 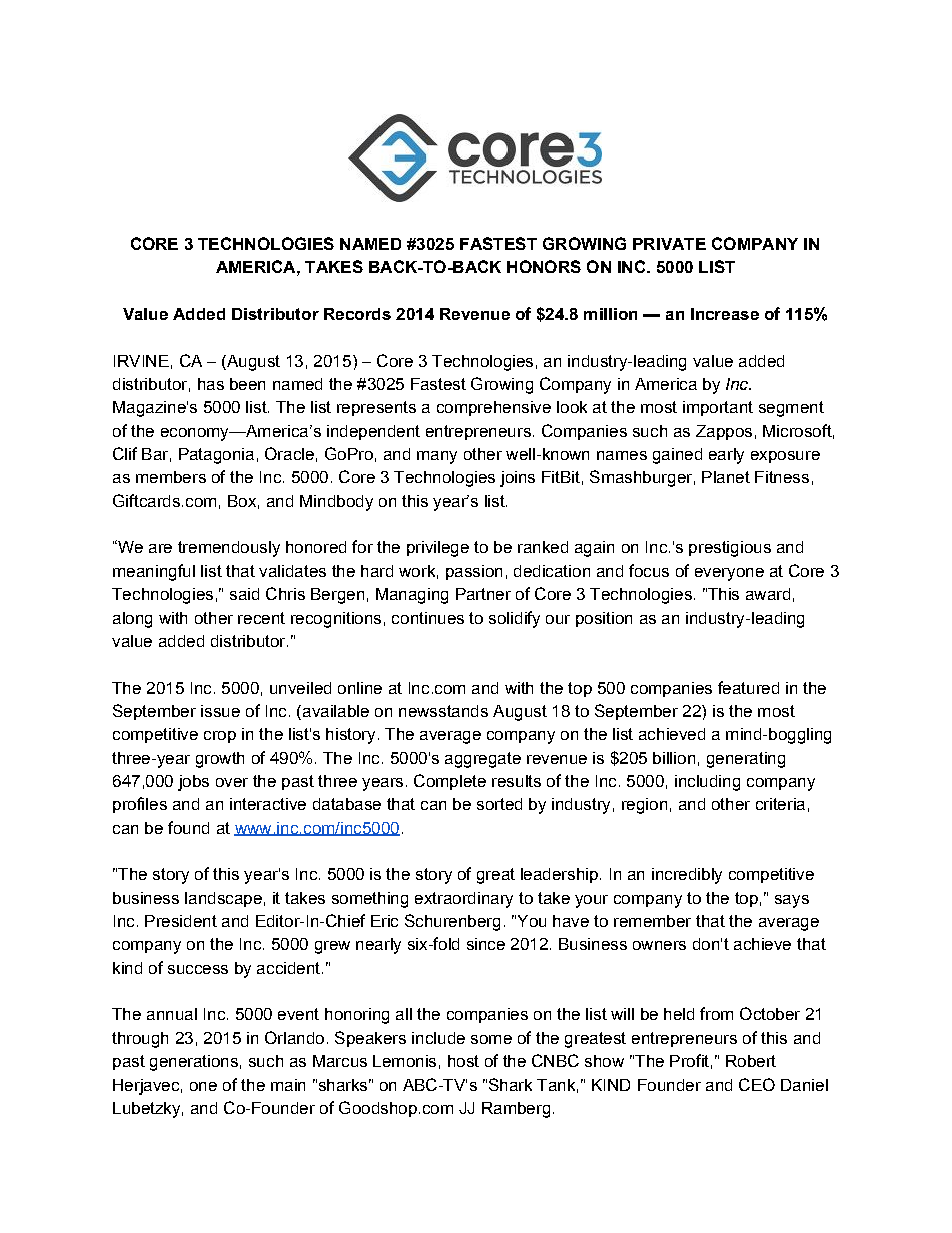 I want to click on generations, so click(x=194, y=1063).
